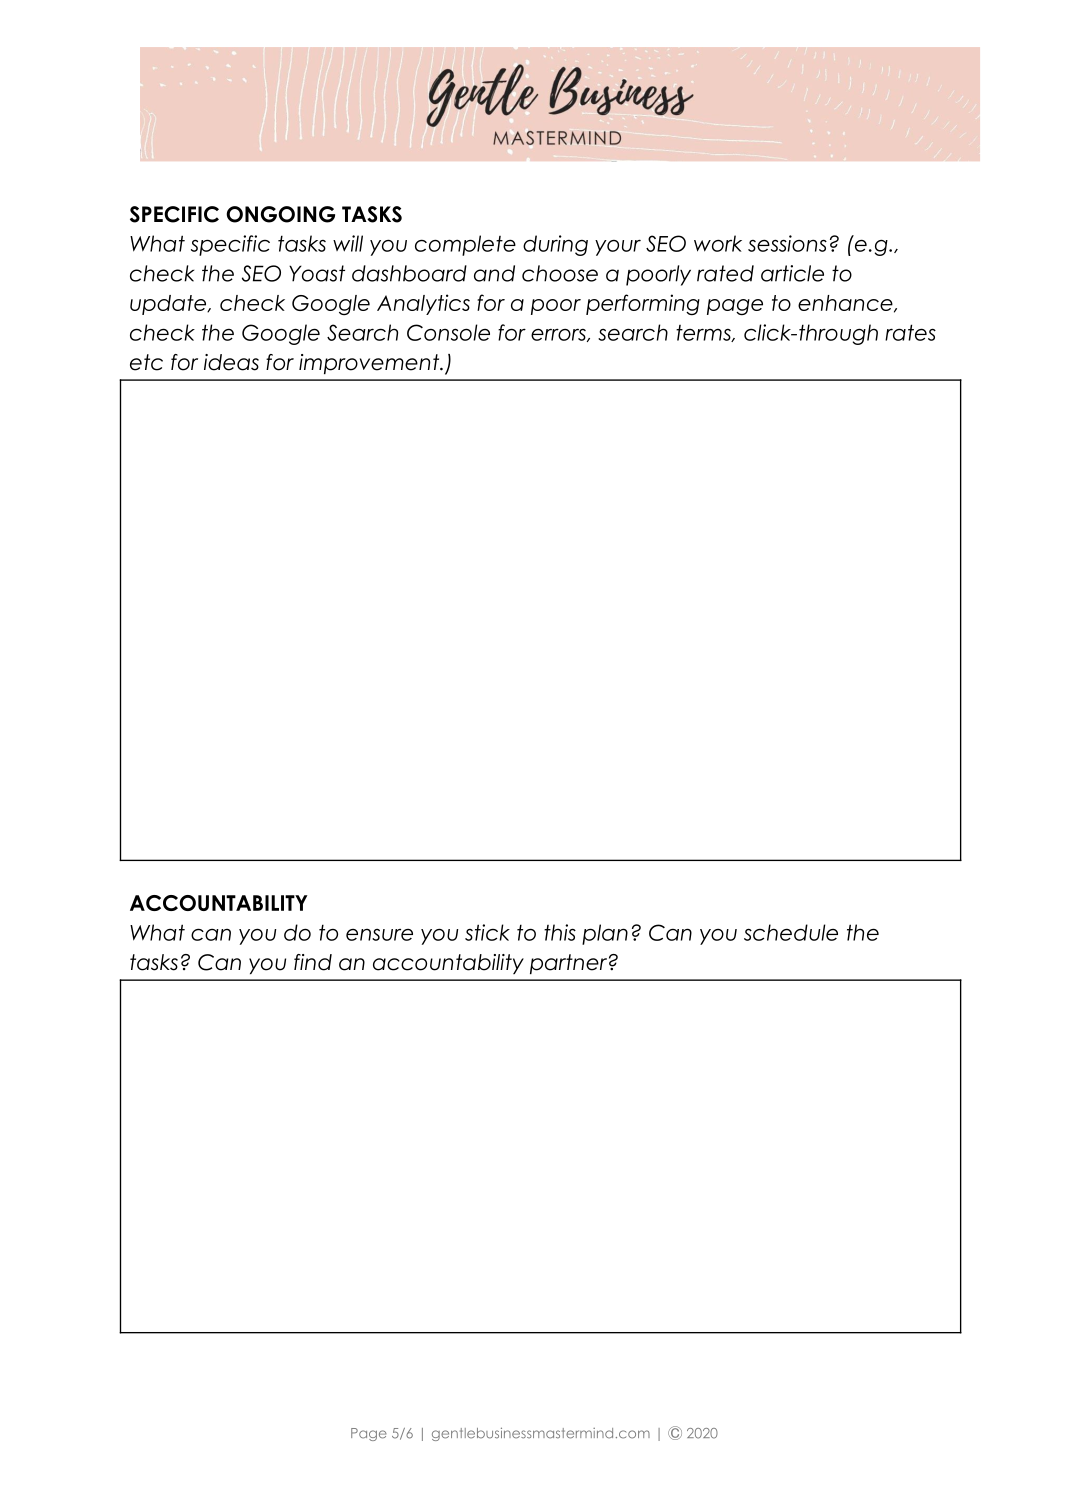  Describe the element at coordinates (791, 932) in the document. I see `schedule` at that location.
